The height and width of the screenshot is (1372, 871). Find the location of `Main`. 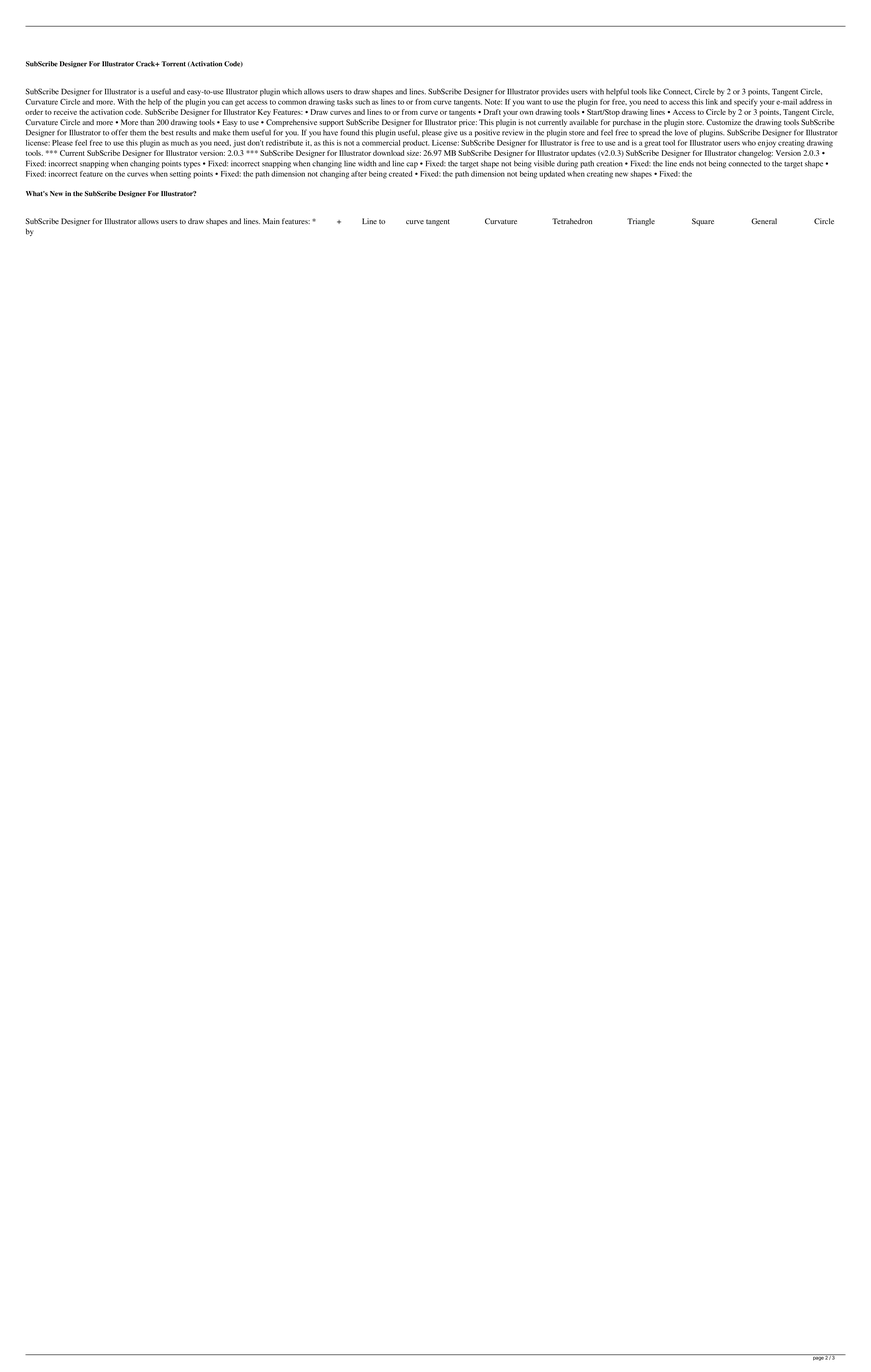

Main is located at coordinates (271, 221).
